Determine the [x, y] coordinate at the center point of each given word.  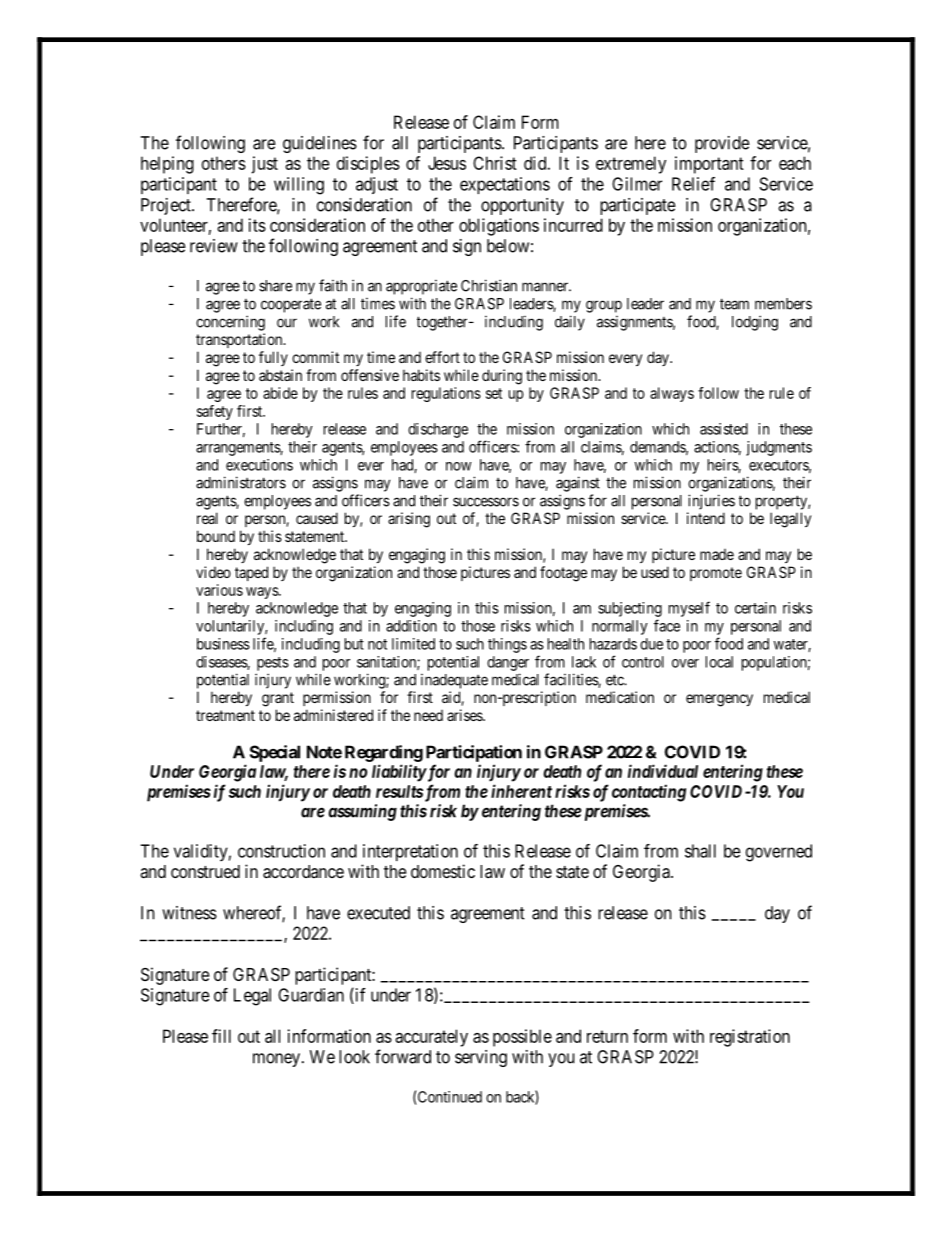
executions [259, 465]
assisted [724, 429]
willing [299, 186]
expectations [505, 185]
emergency [719, 700]
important [709, 165]
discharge [438, 430]
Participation [474, 753]
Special [275, 753]
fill [221, 1036]
